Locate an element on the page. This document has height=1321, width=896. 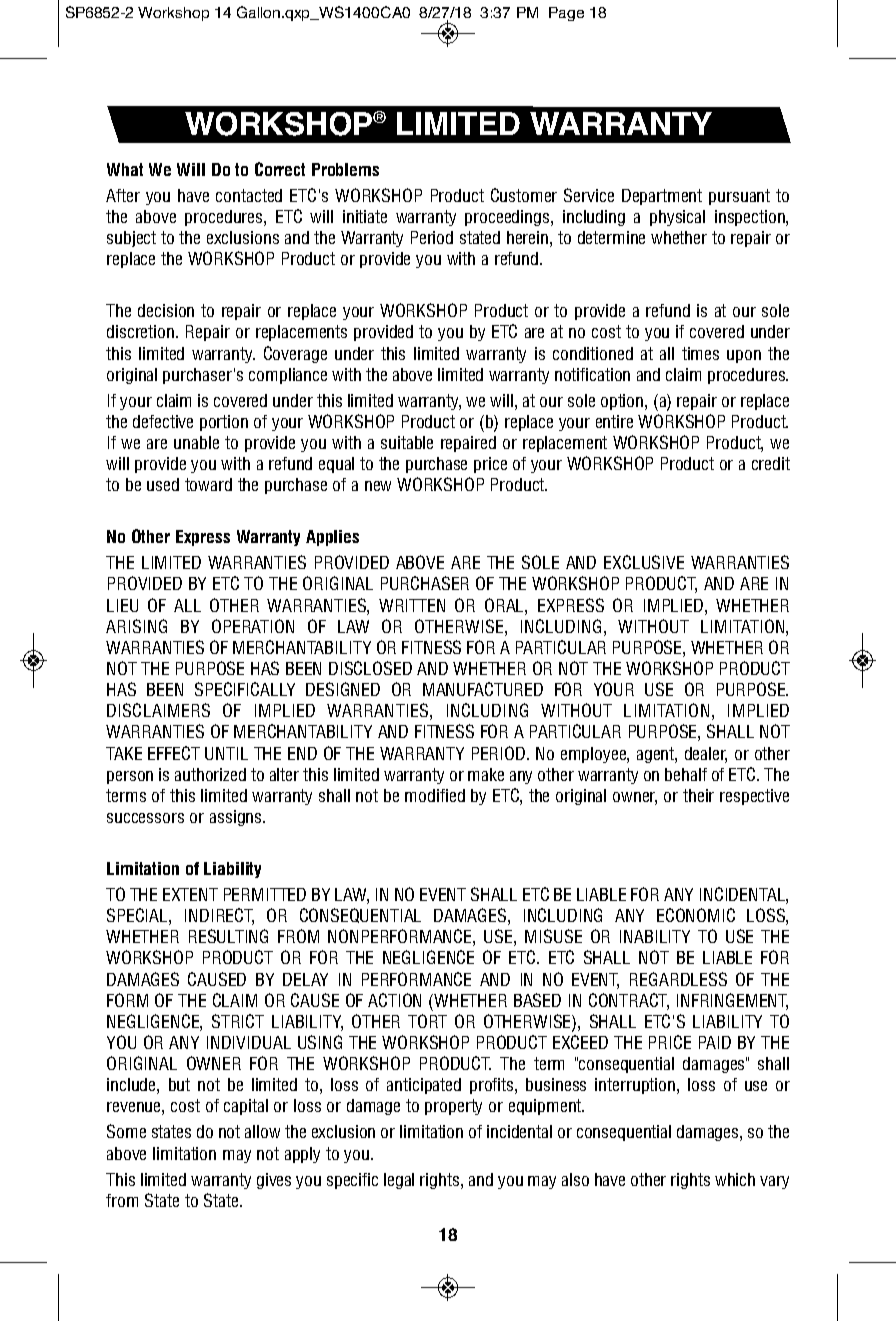
Page is located at coordinates (566, 14).
